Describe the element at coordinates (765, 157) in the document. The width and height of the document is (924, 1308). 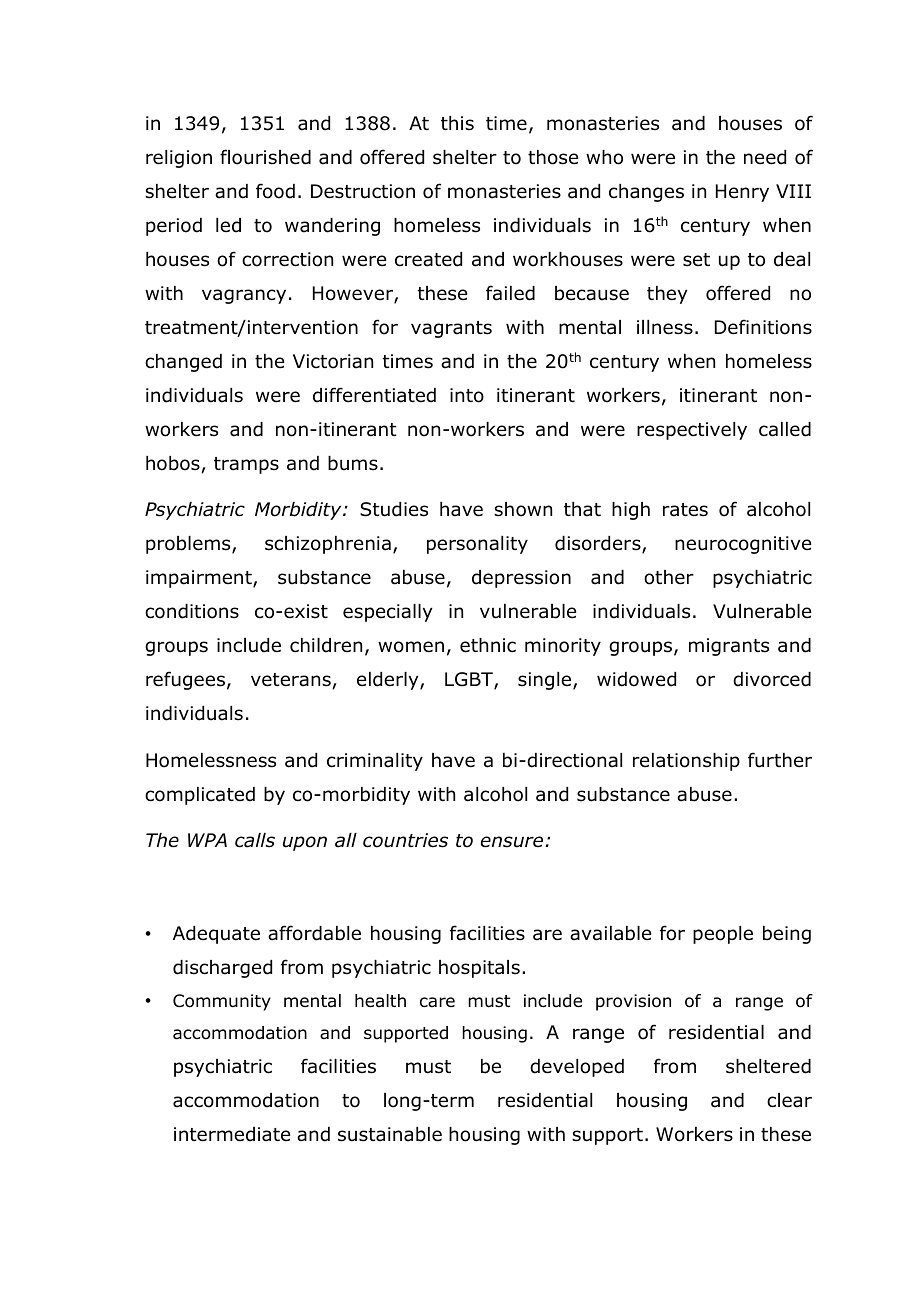
I see `need` at that location.
